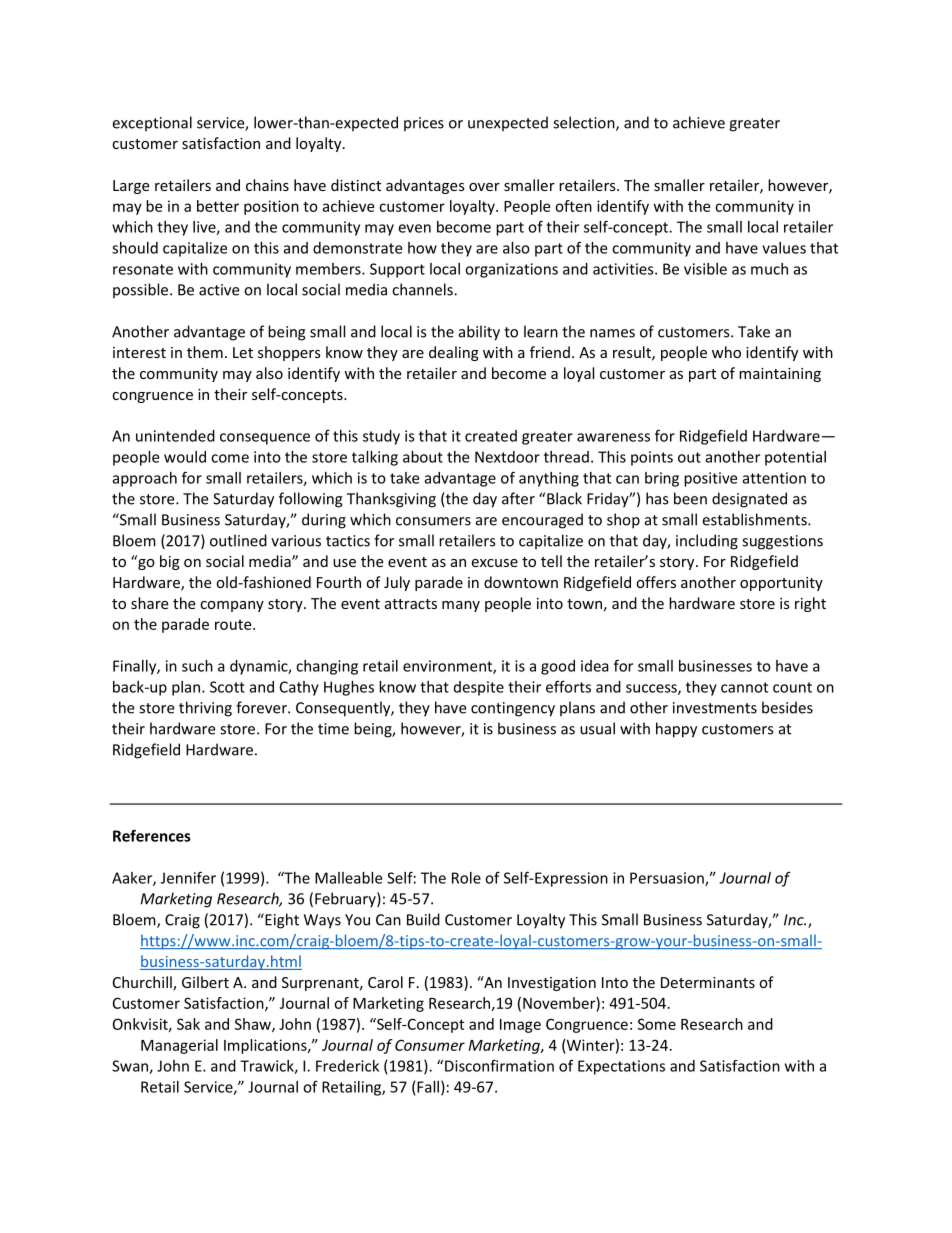 The image size is (952, 1233). What do you see at coordinates (513, 709) in the screenshot?
I see `contingency` at bounding box center [513, 709].
